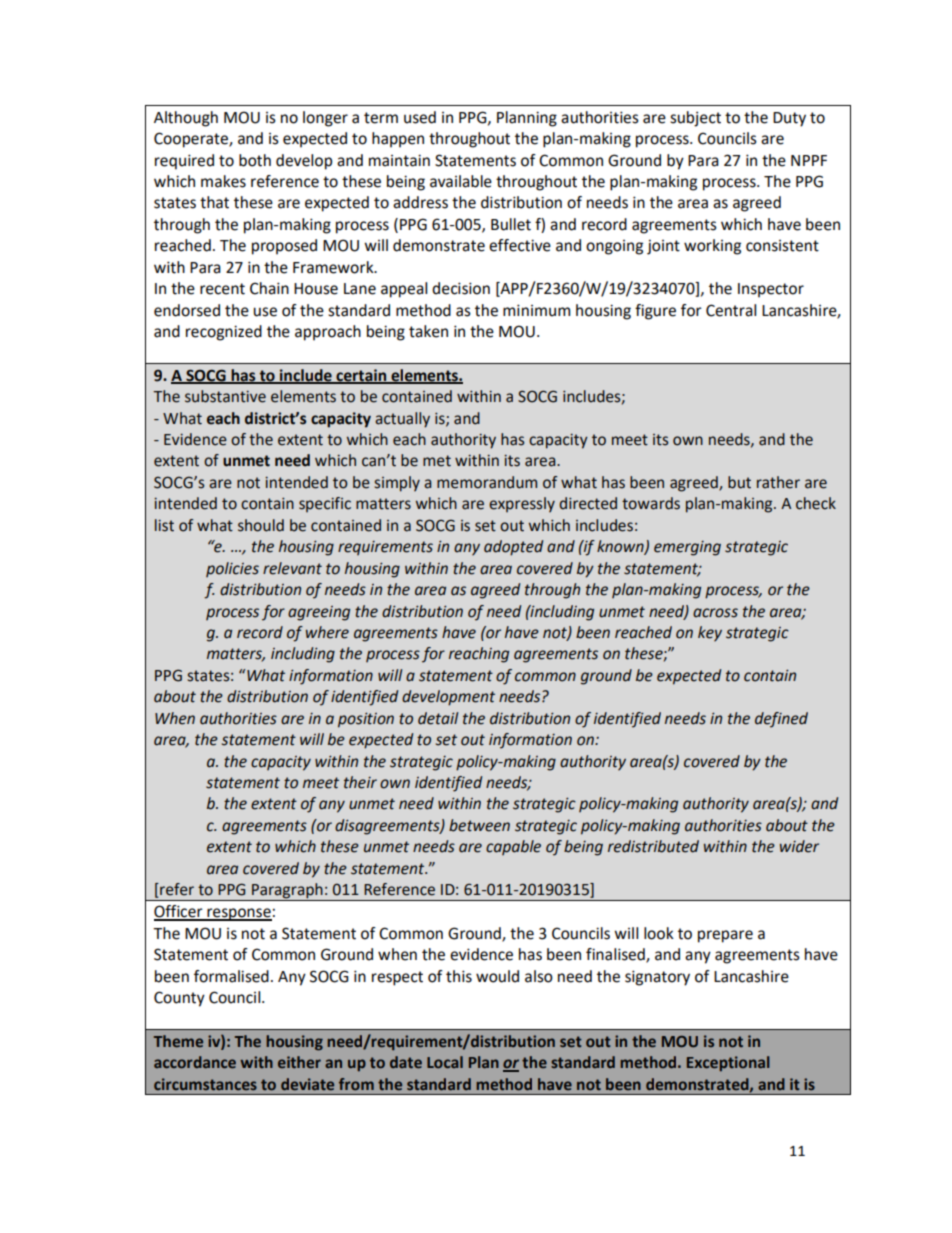  I want to click on accordance, so click(195, 1062).
